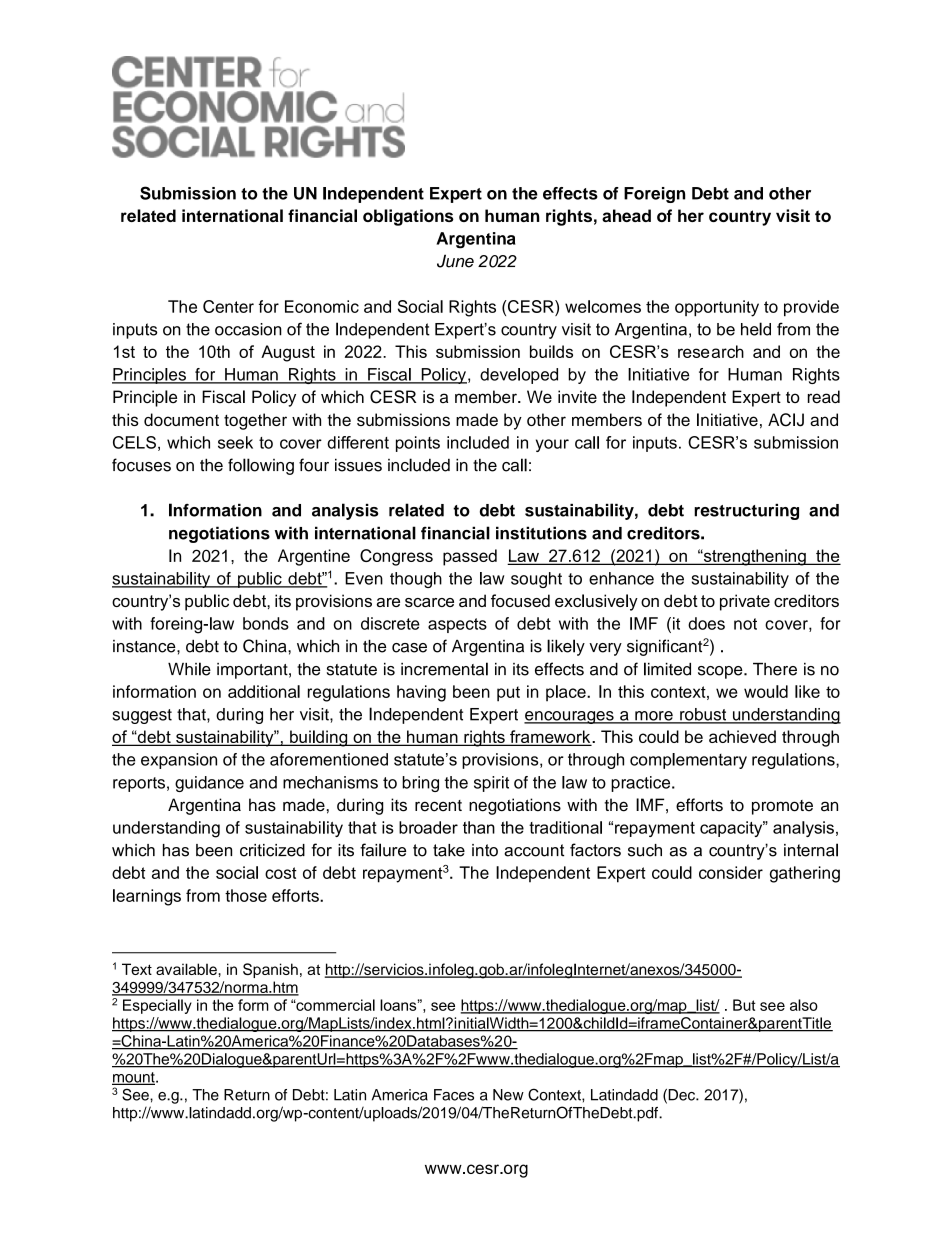 The height and width of the page is (1233, 952). I want to click on aspects, so click(457, 625).
